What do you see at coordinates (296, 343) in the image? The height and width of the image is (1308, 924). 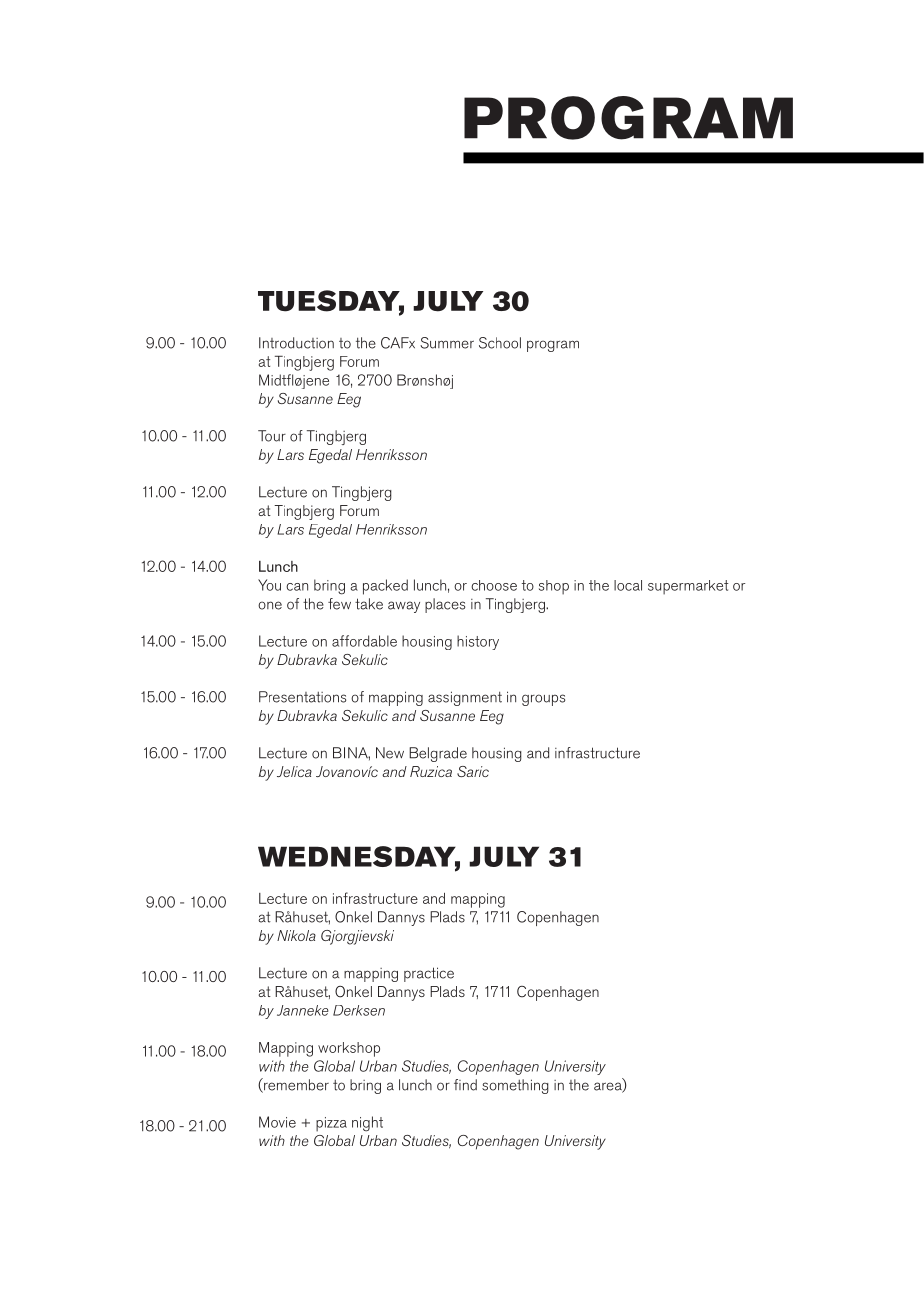 I see `Introduction` at bounding box center [296, 343].
